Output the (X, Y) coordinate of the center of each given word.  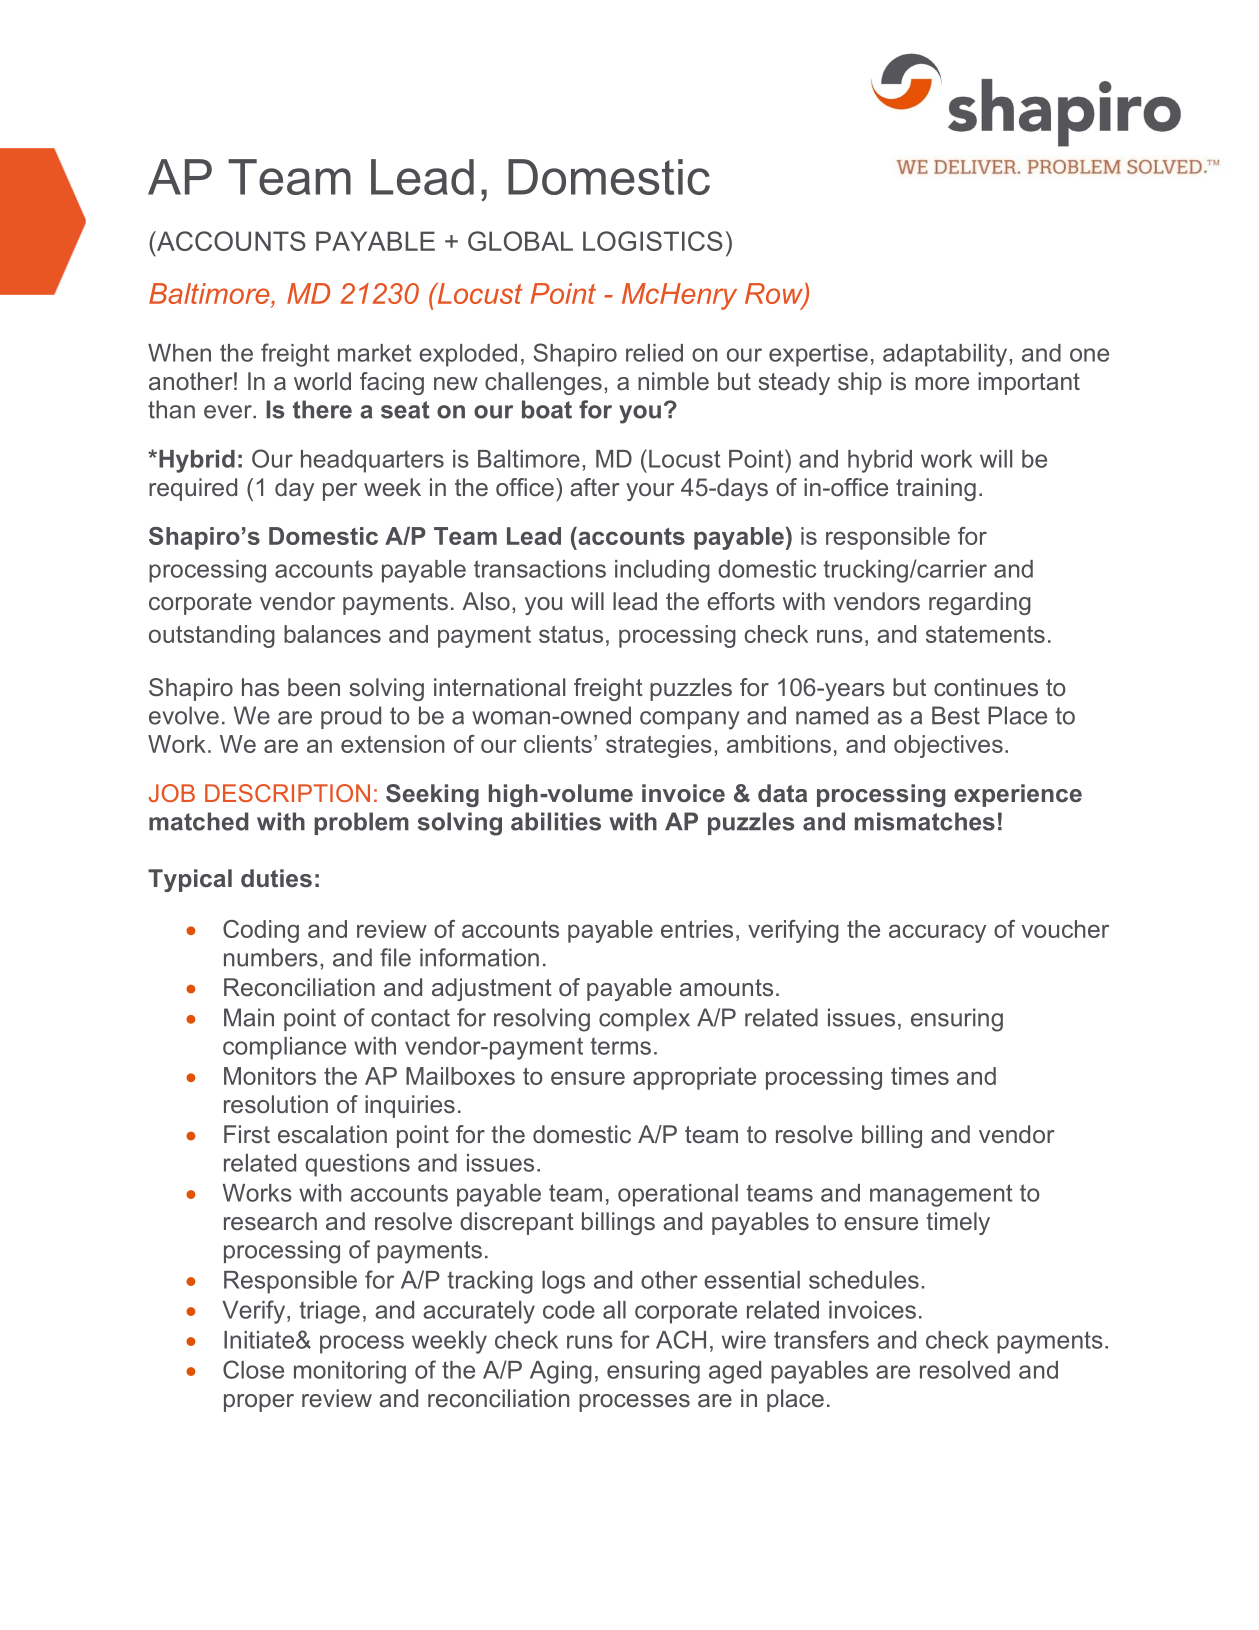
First (247, 1134)
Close (253, 1369)
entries (697, 929)
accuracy (937, 933)
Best (956, 715)
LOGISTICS (653, 241)
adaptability (946, 355)
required (193, 489)
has (260, 687)
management (941, 1195)
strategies (659, 746)
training (936, 489)
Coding (261, 931)
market (374, 353)
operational (678, 1195)
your (650, 492)
